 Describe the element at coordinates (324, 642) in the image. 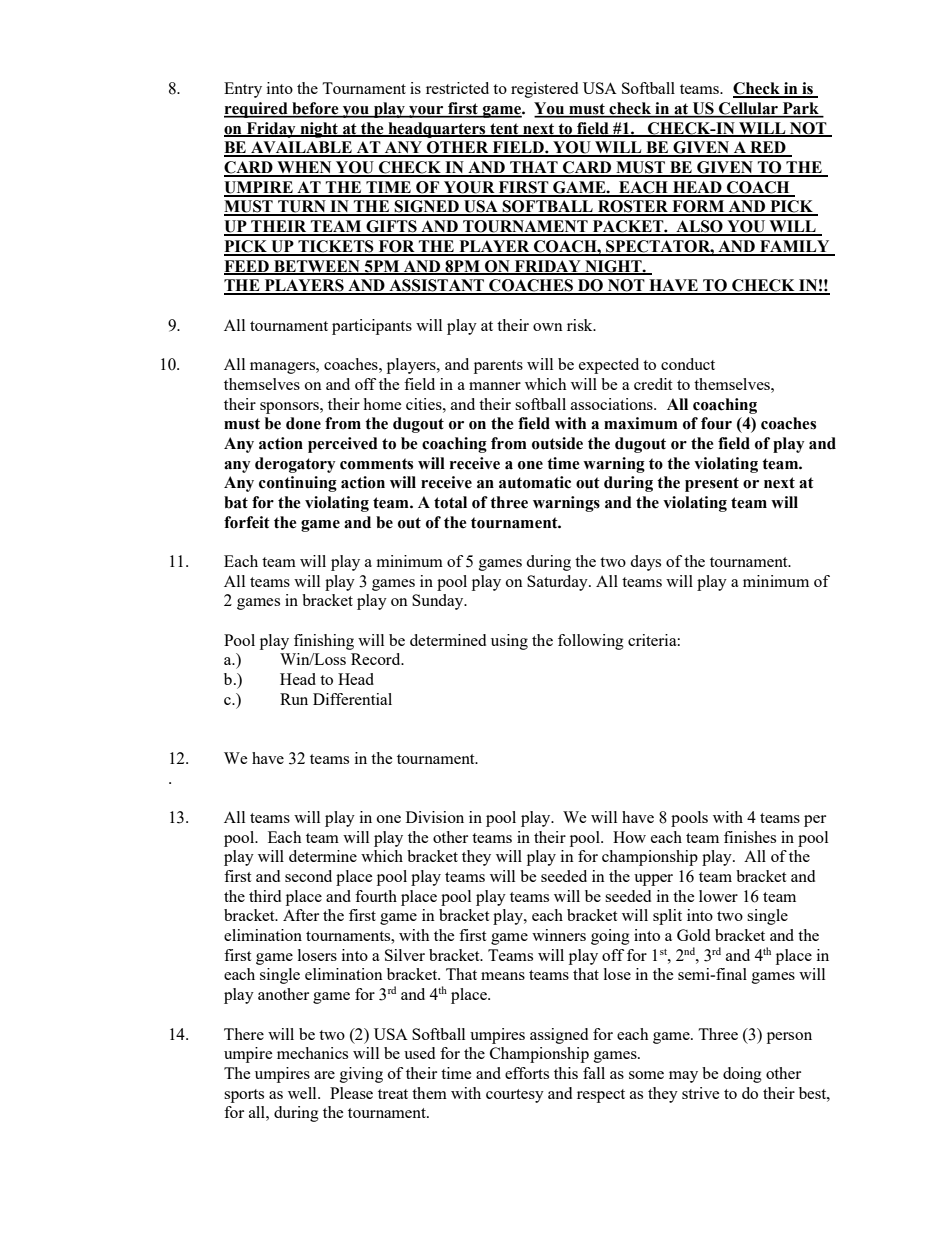

I see `finishing` at that location.
